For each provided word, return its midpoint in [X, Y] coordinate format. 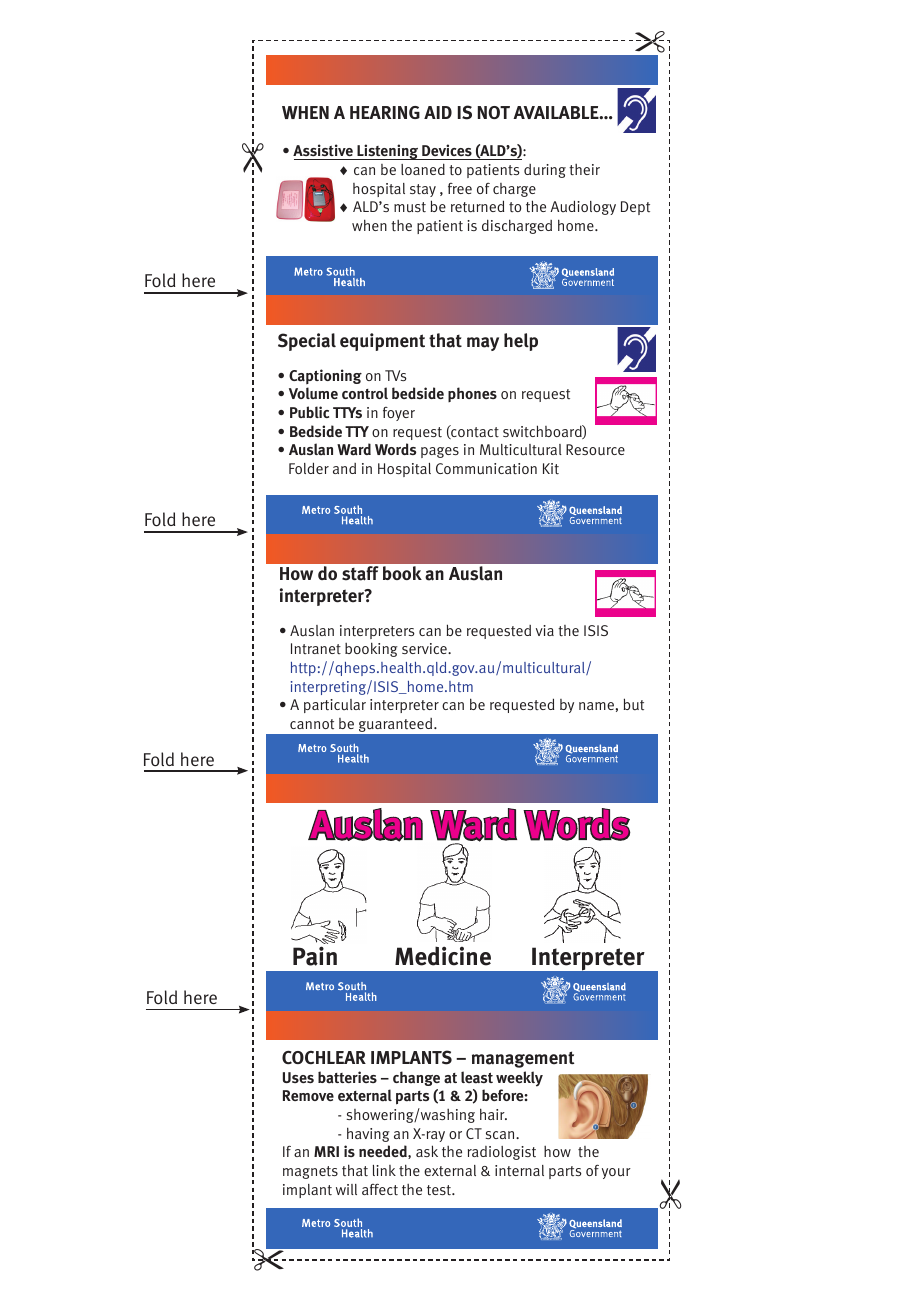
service [425, 648]
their [584, 170]
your [616, 1173]
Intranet [316, 648]
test [440, 1190]
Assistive [324, 152]
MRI [326, 1151]
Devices [447, 152]
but [633, 704]
